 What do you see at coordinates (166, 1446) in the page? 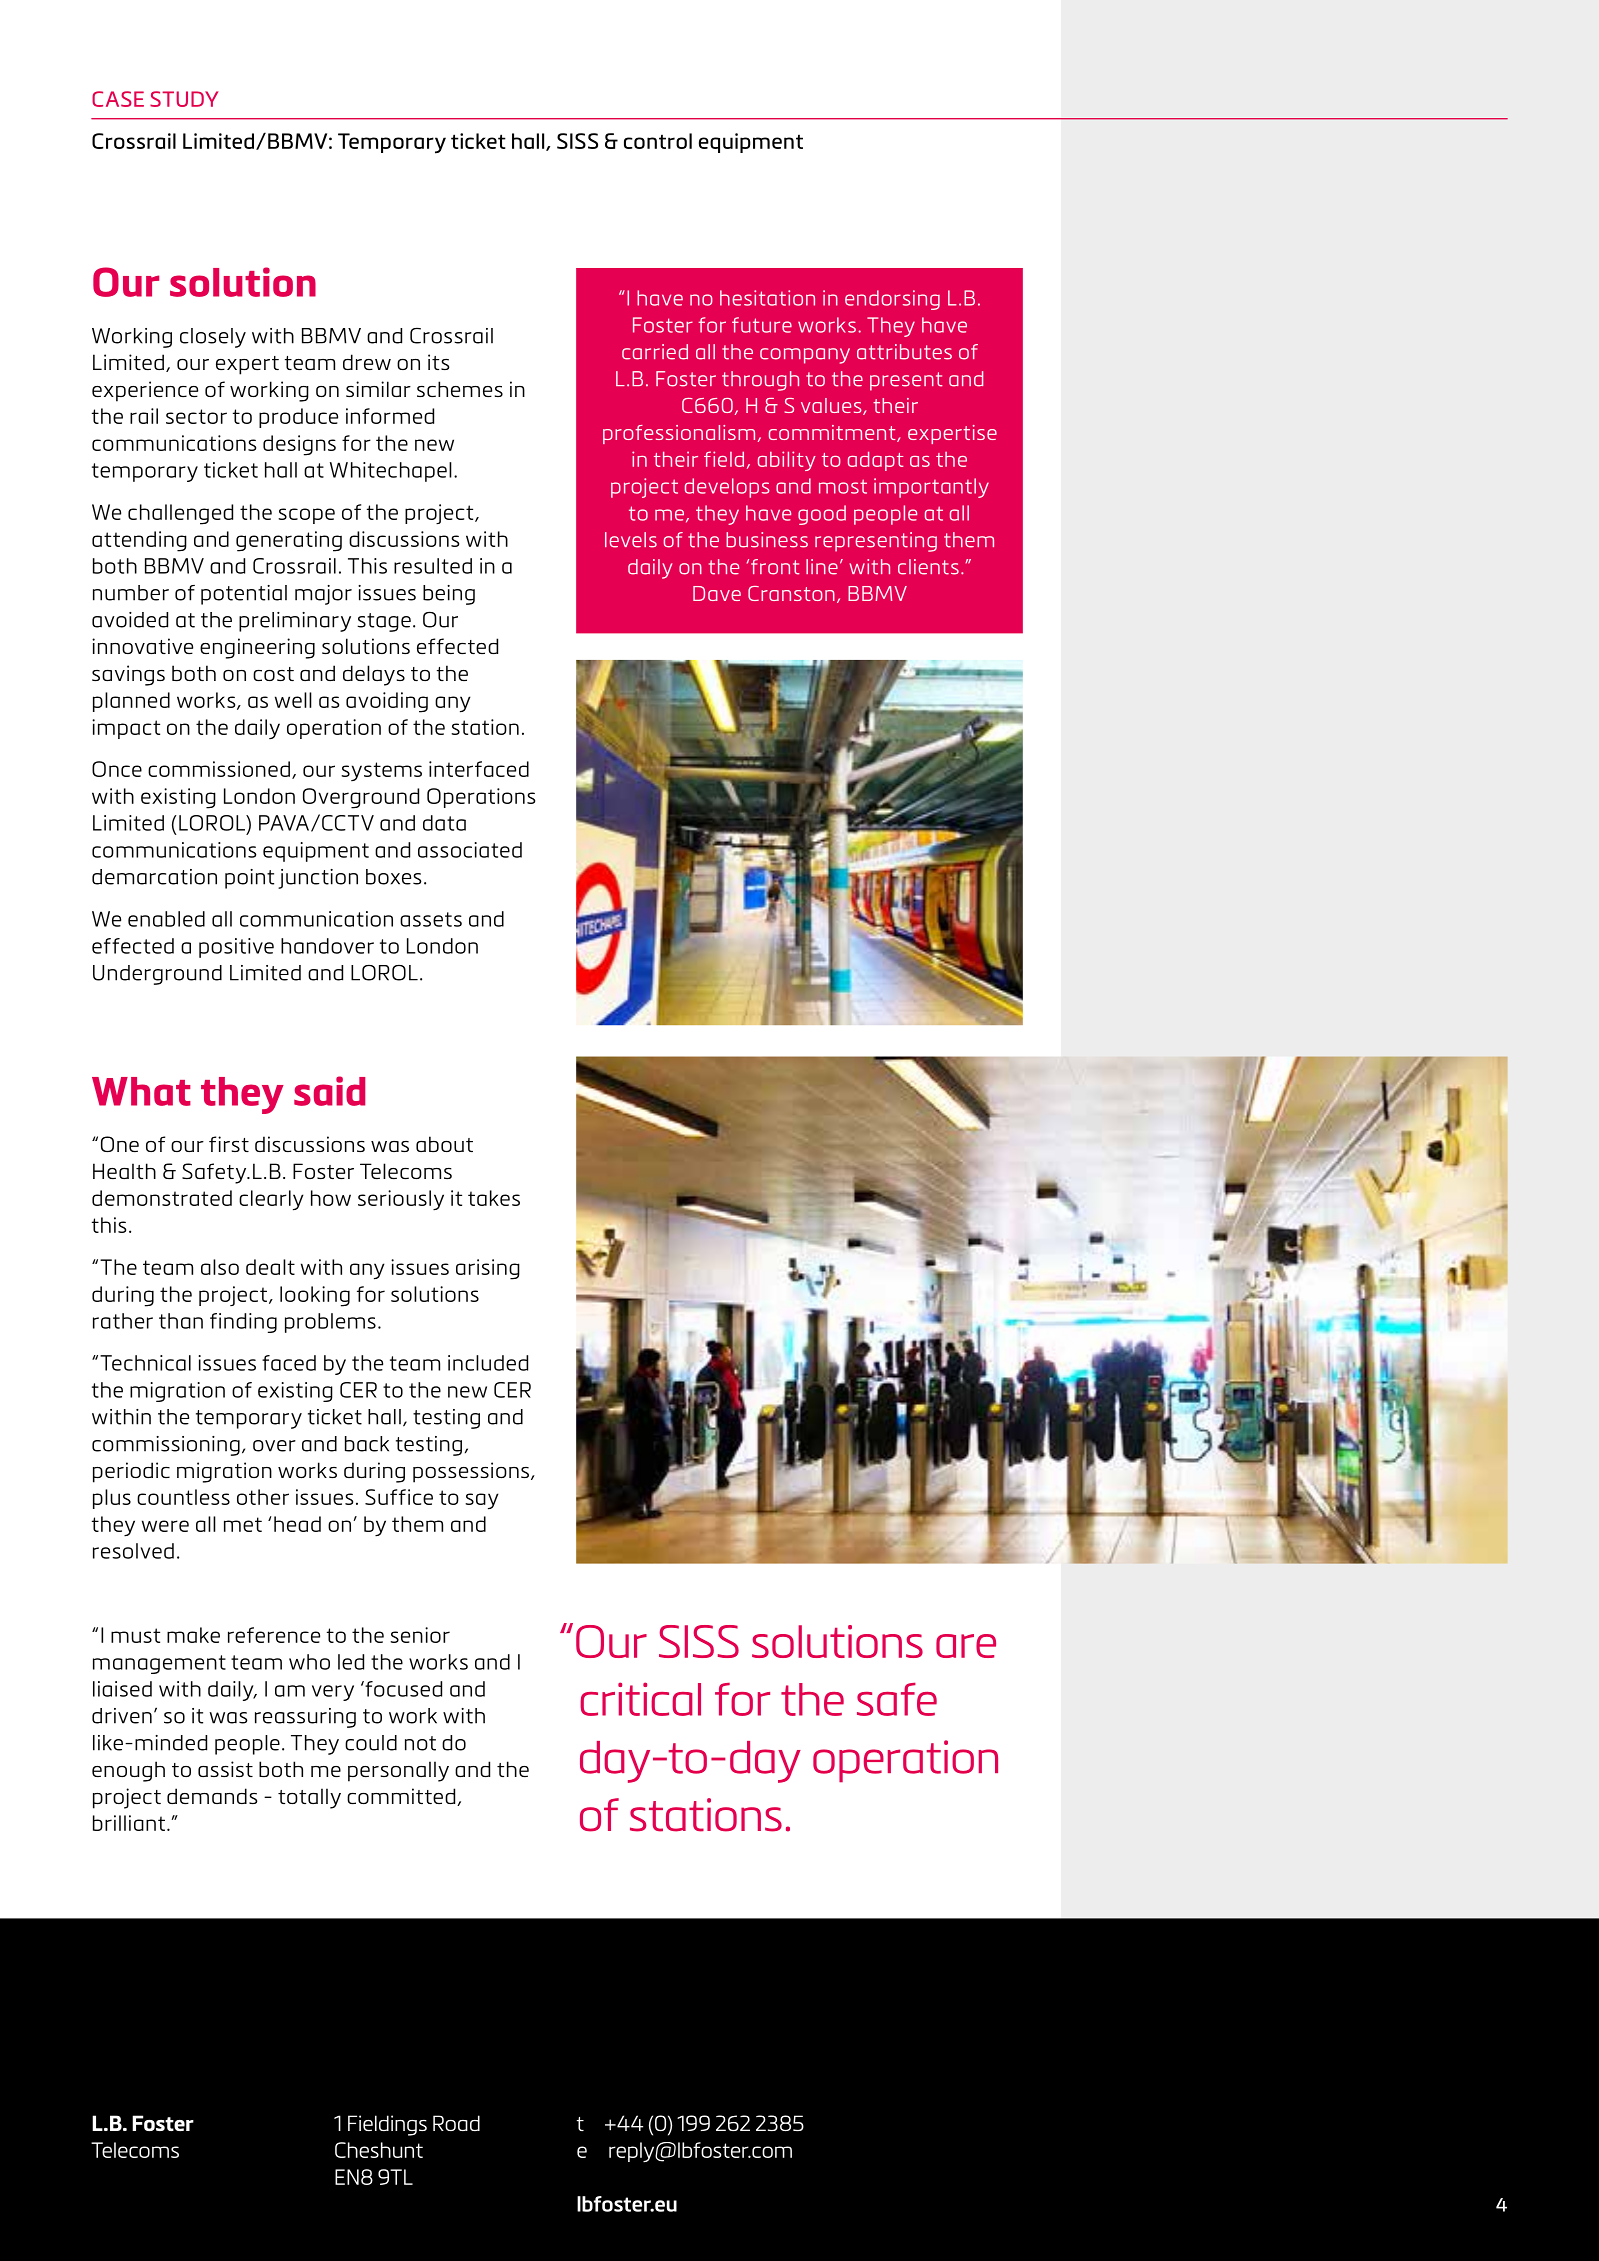
I see `commissioning` at bounding box center [166, 1446].
